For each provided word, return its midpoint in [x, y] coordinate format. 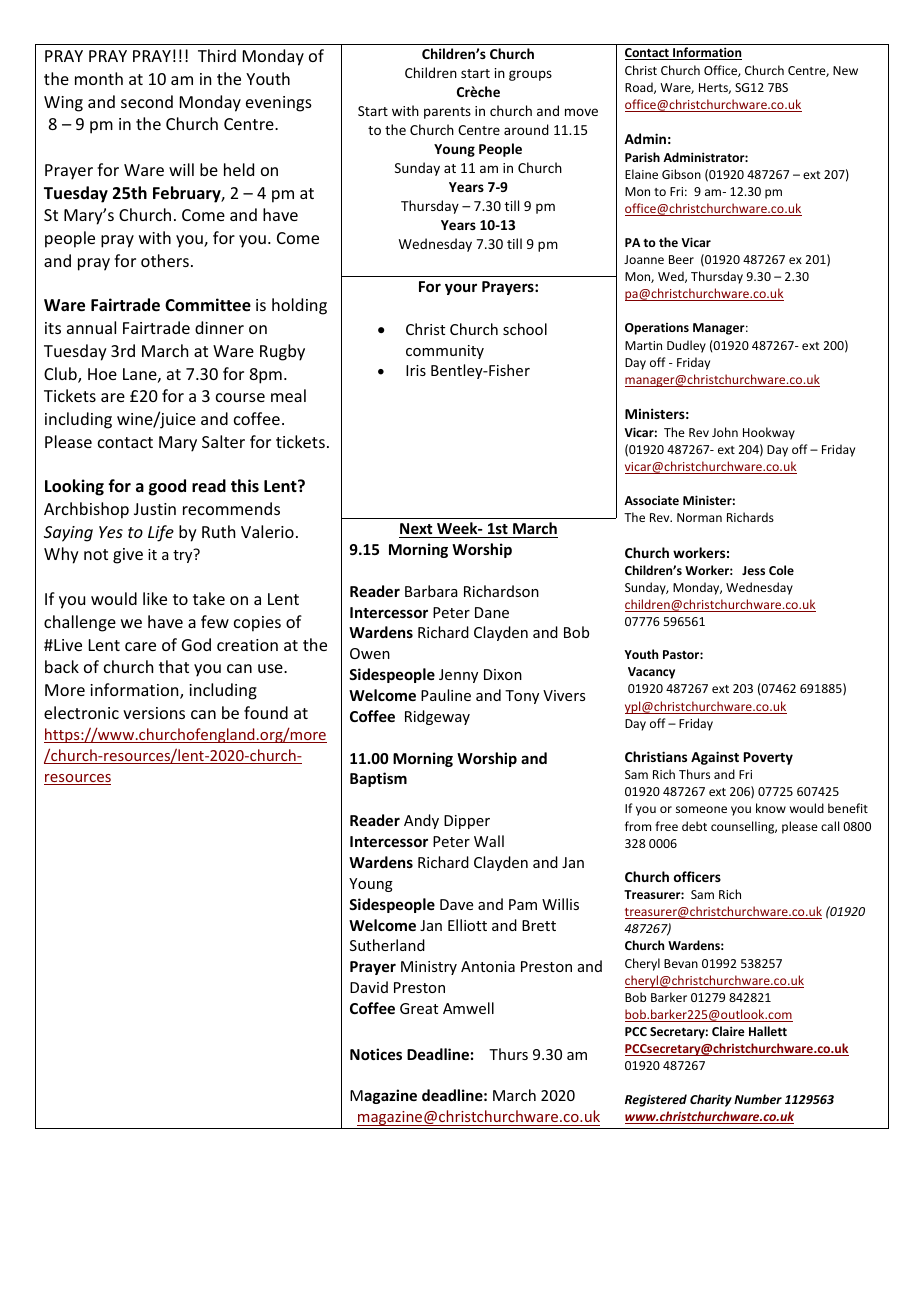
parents [447, 113]
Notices [376, 1054]
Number [758, 1099]
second [147, 101]
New [845, 70]
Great [419, 1008]
